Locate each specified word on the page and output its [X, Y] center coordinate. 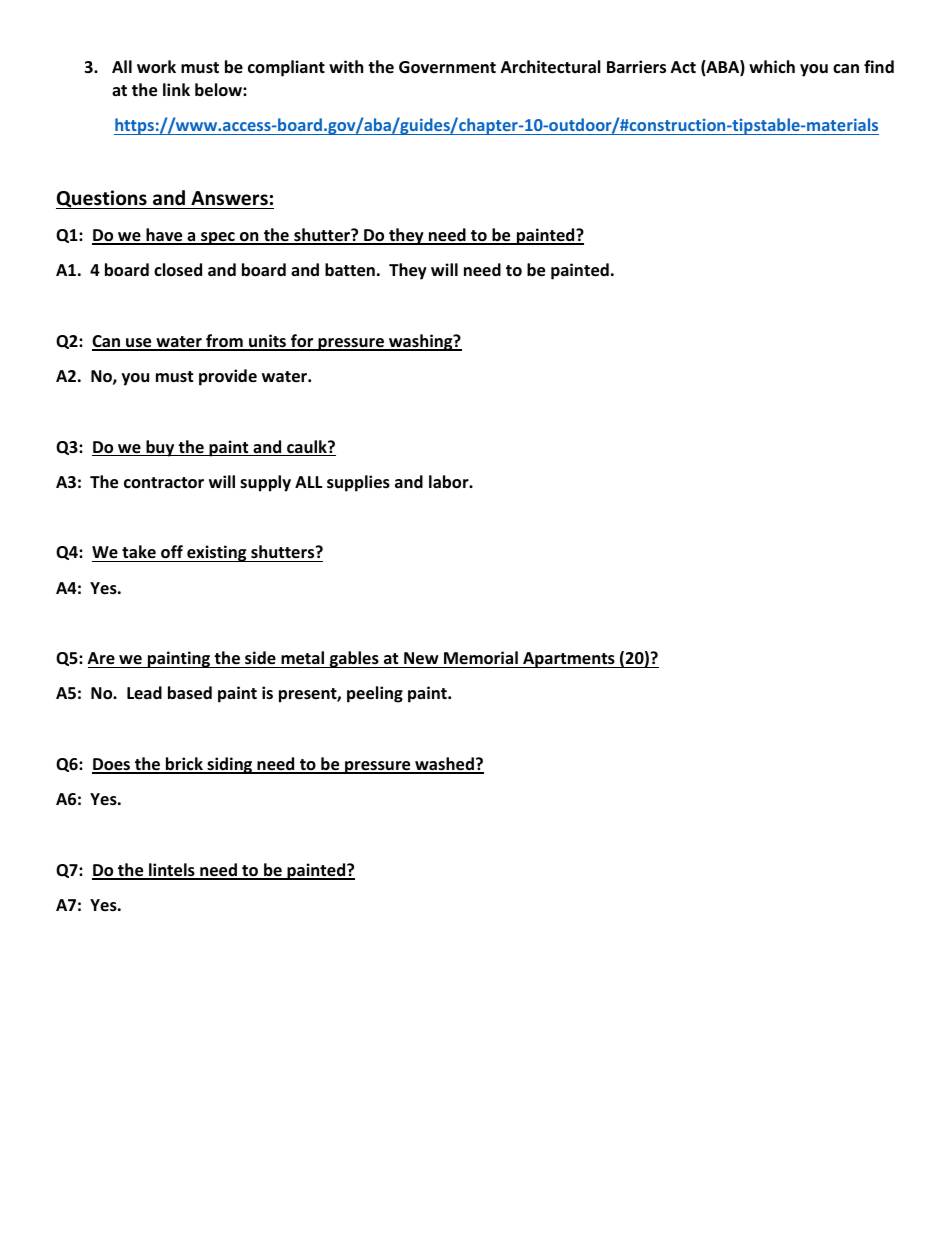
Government [447, 67]
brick [184, 765]
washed [444, 765]
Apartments [569, 660]
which [772, 66]
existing [217, 553]
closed [178, 270]
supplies [358, 483]
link [176, 89]
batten [350, 270]
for [302, 342]
